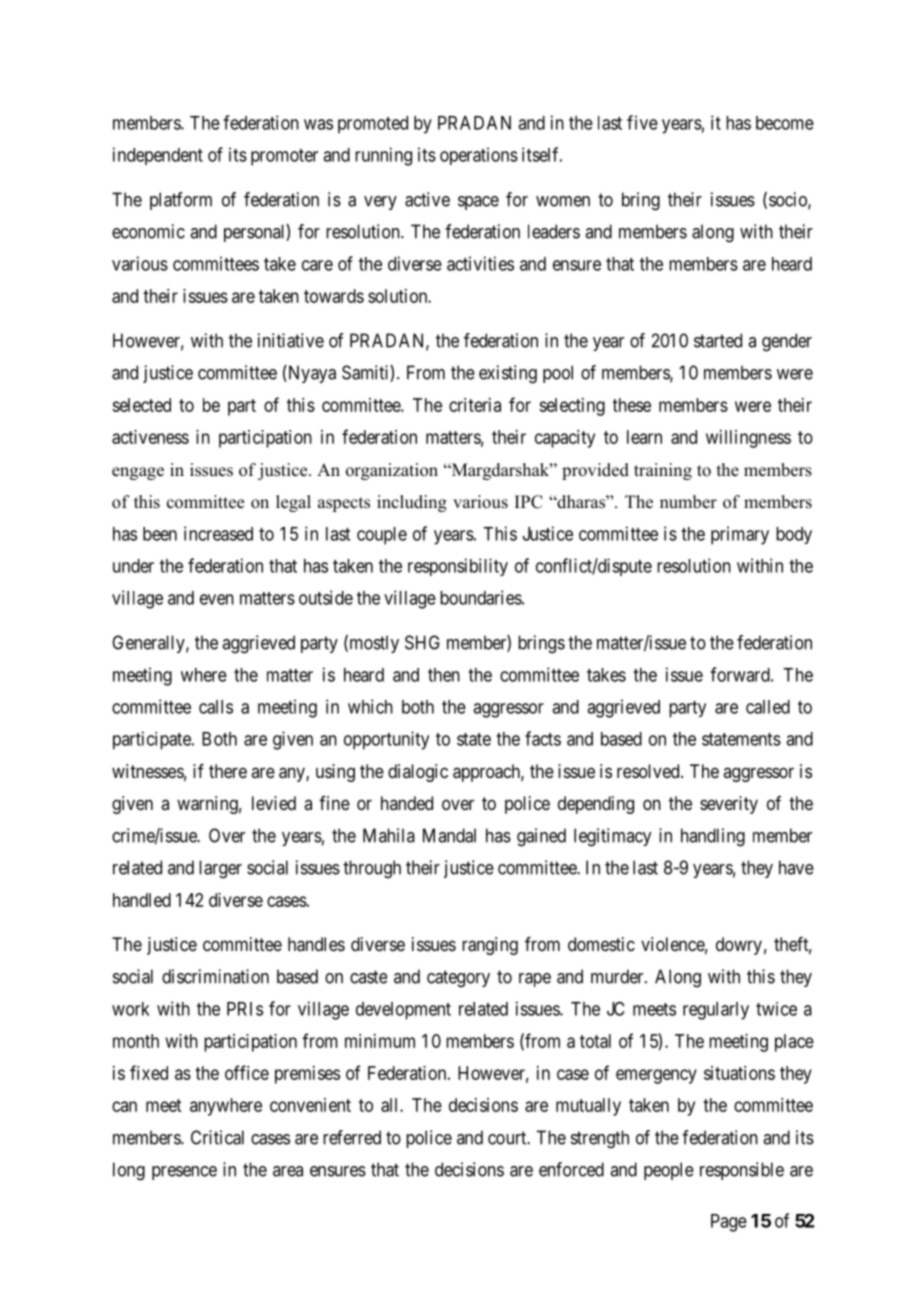  I want to click on independent, so click(158, 156).
